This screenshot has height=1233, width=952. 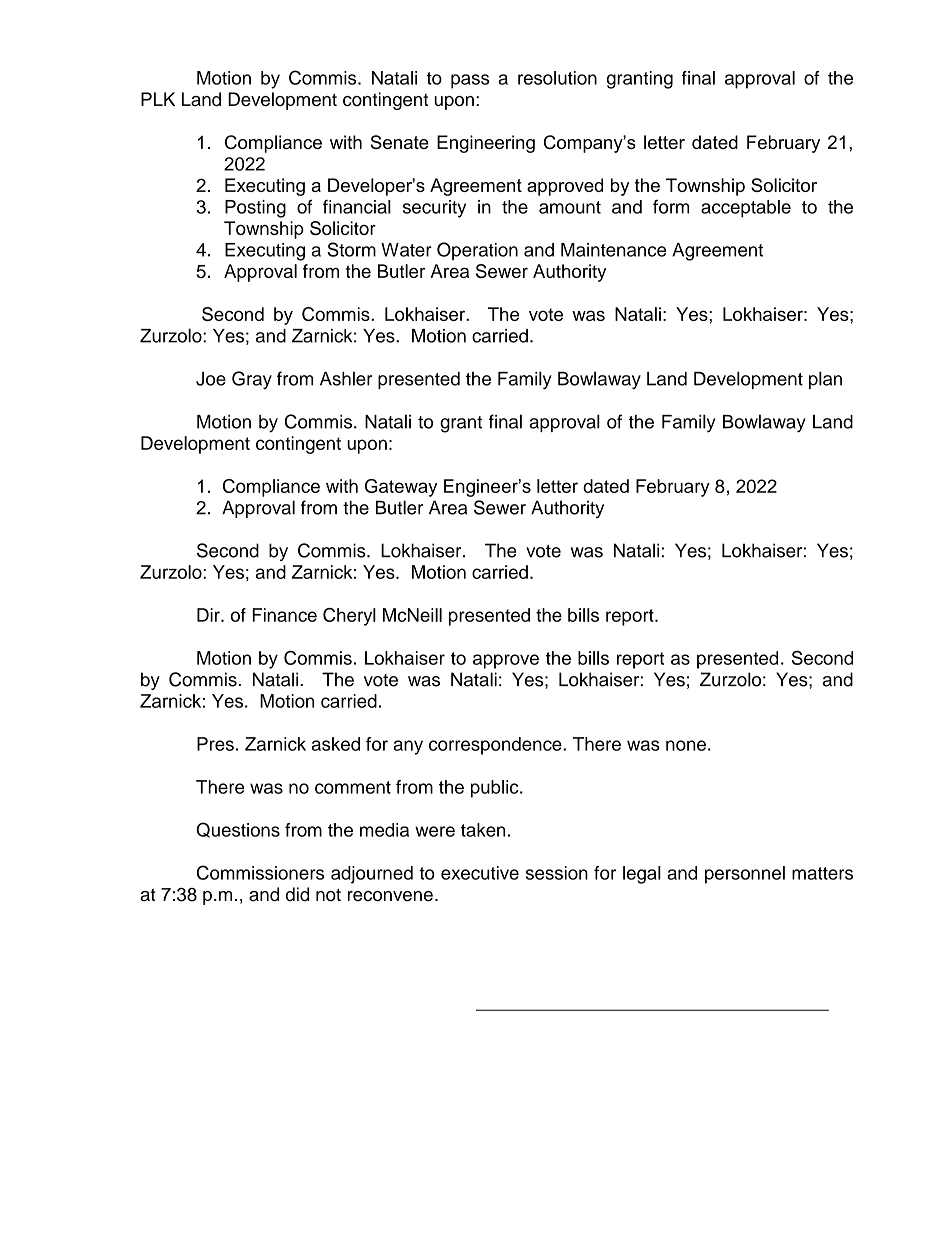 What do you see at coordinates (252, 380) in the screenshot?
I see `Gray` at bounding box center [252, 380].
